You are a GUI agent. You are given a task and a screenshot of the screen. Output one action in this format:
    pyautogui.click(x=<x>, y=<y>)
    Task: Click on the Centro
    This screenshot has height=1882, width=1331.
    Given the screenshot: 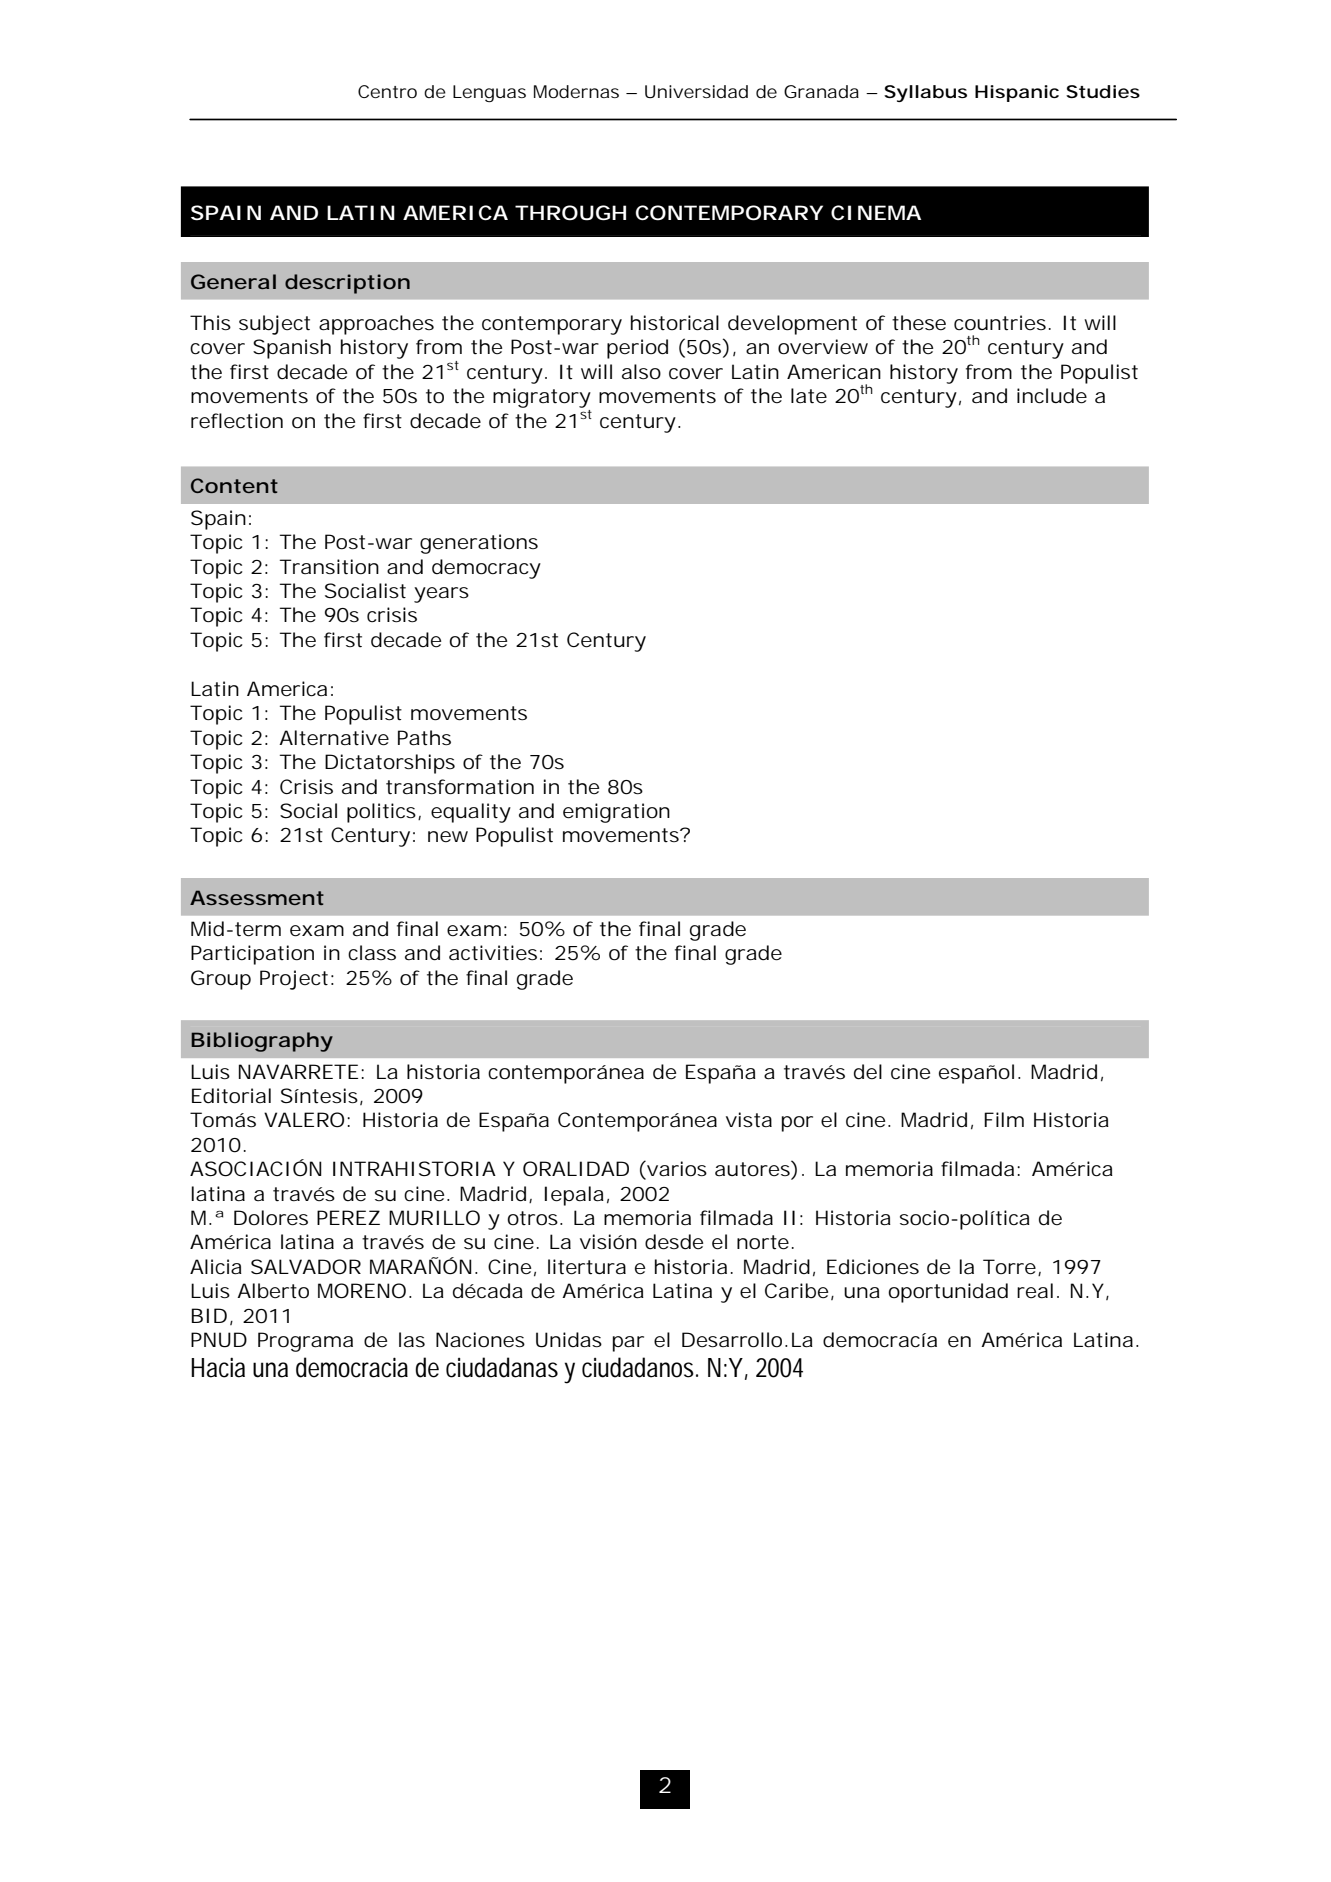 What is the action you would take?
    pyautogui.click(x=387, y=91)
